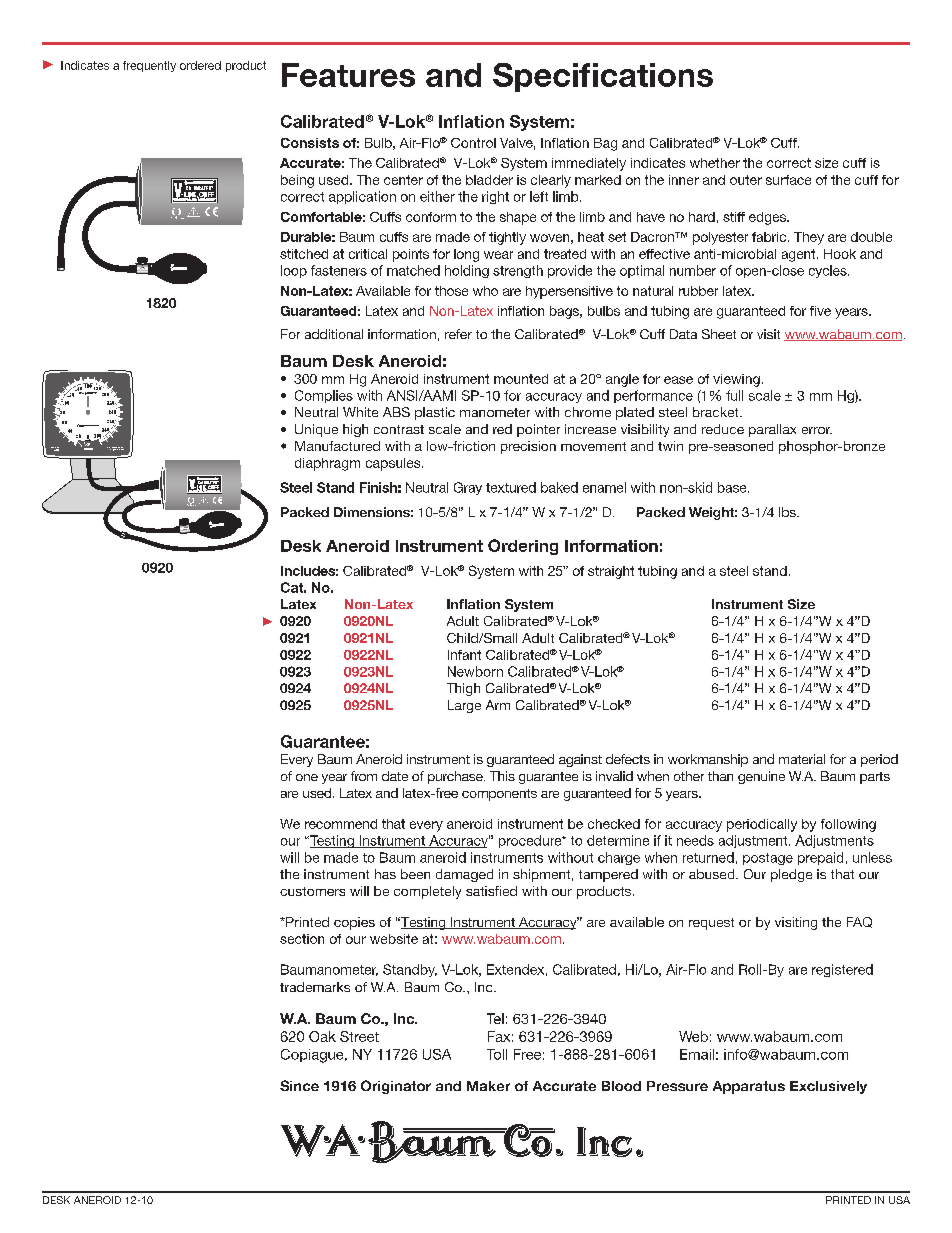 This screenshot has width=952, height=1233. What do you see at coordinates (299, 1085) in the screenshot?
I see `Since` at bounding box center [299, 1085].
